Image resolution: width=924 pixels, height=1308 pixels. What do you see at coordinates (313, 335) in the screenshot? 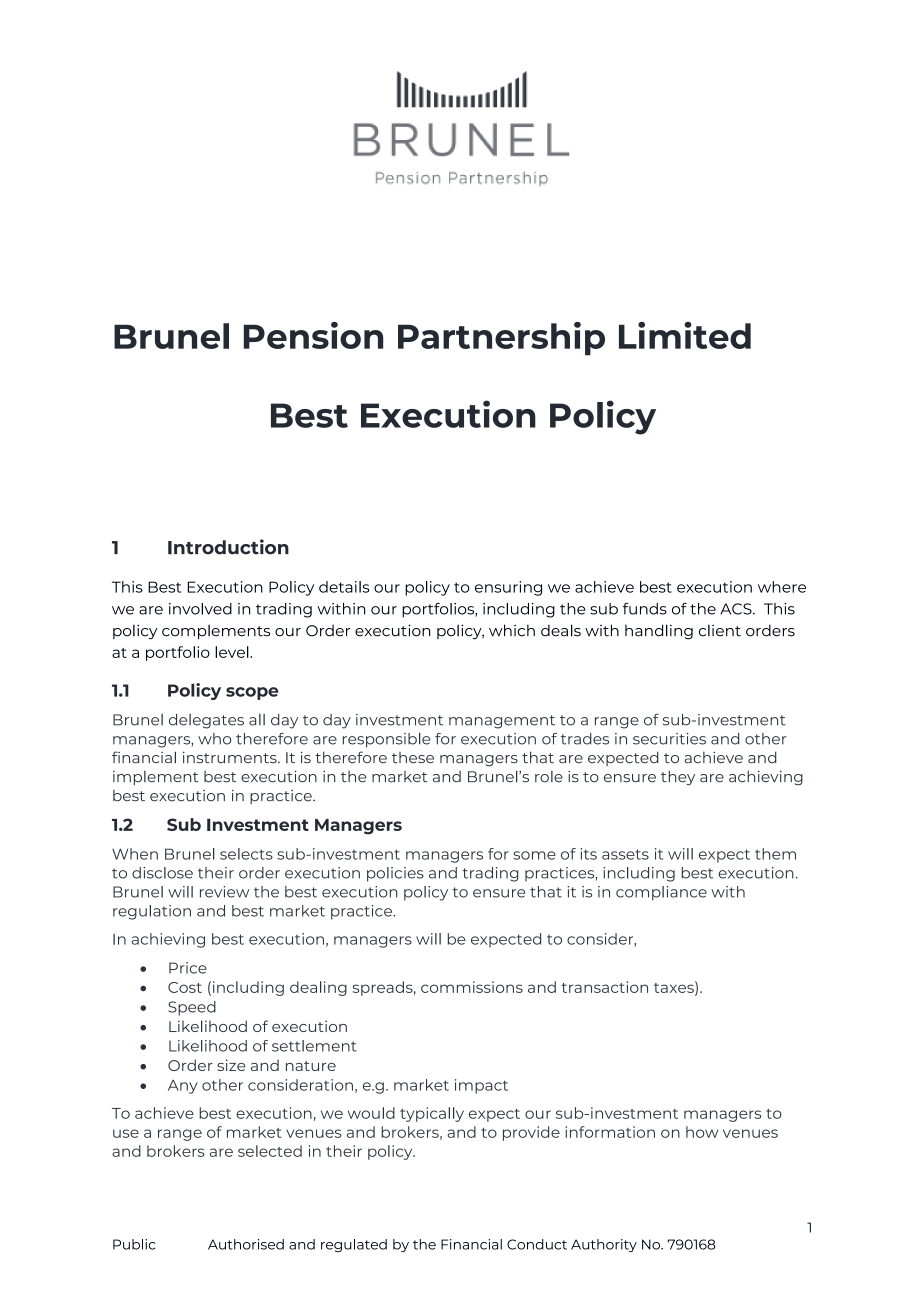
I see `Pension` at bounding box center [313, 335].
